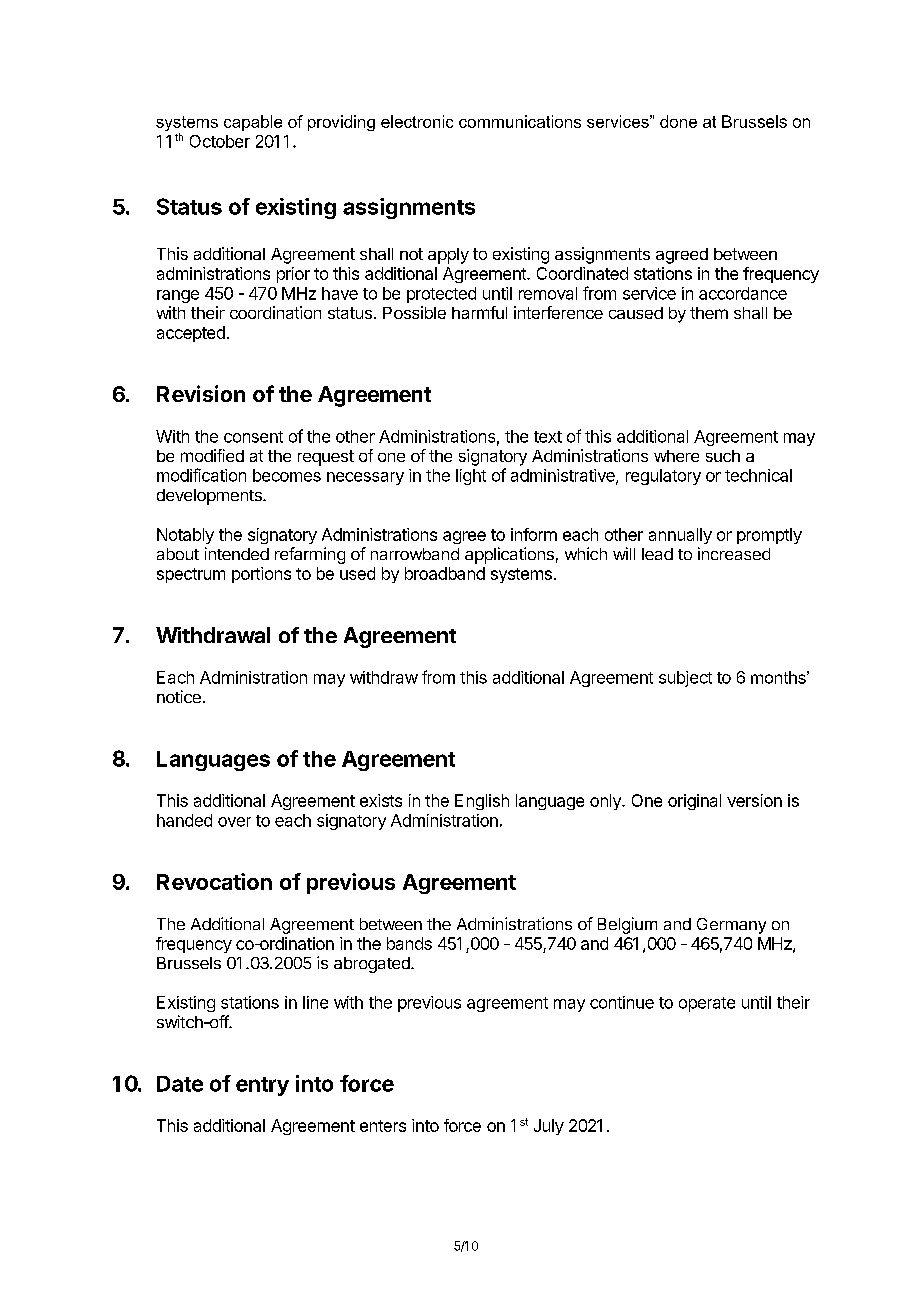 This screenshot has width=924, height=1308. I want to click on July, so click(549, 1127).
